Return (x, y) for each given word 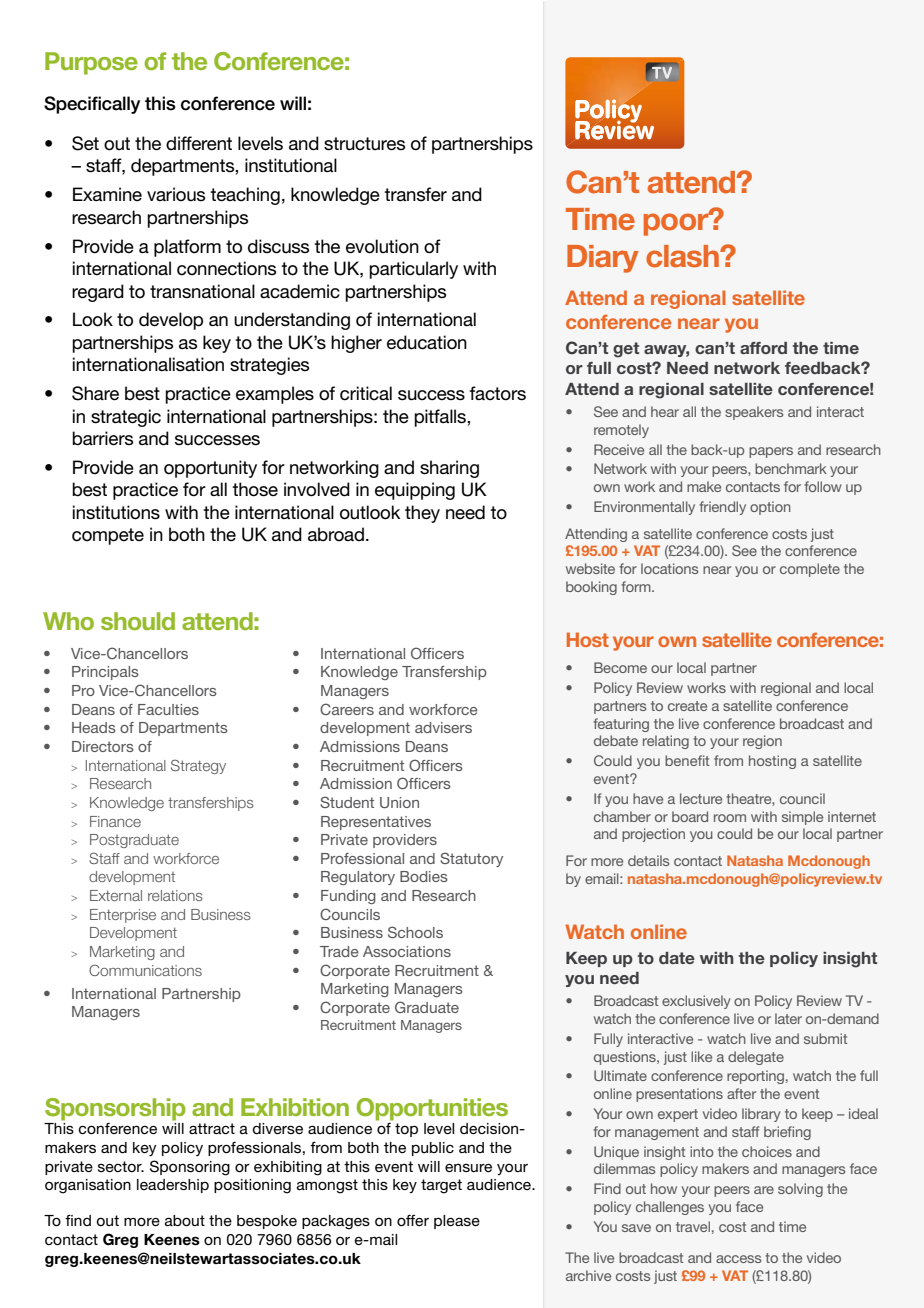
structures (364, 144)
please (457, 1222)
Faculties (168, 709)
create (687, 706)
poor (677, 223)
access (738, 1259)
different (199, 143)
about (185, 1220)
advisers (443, 727)
